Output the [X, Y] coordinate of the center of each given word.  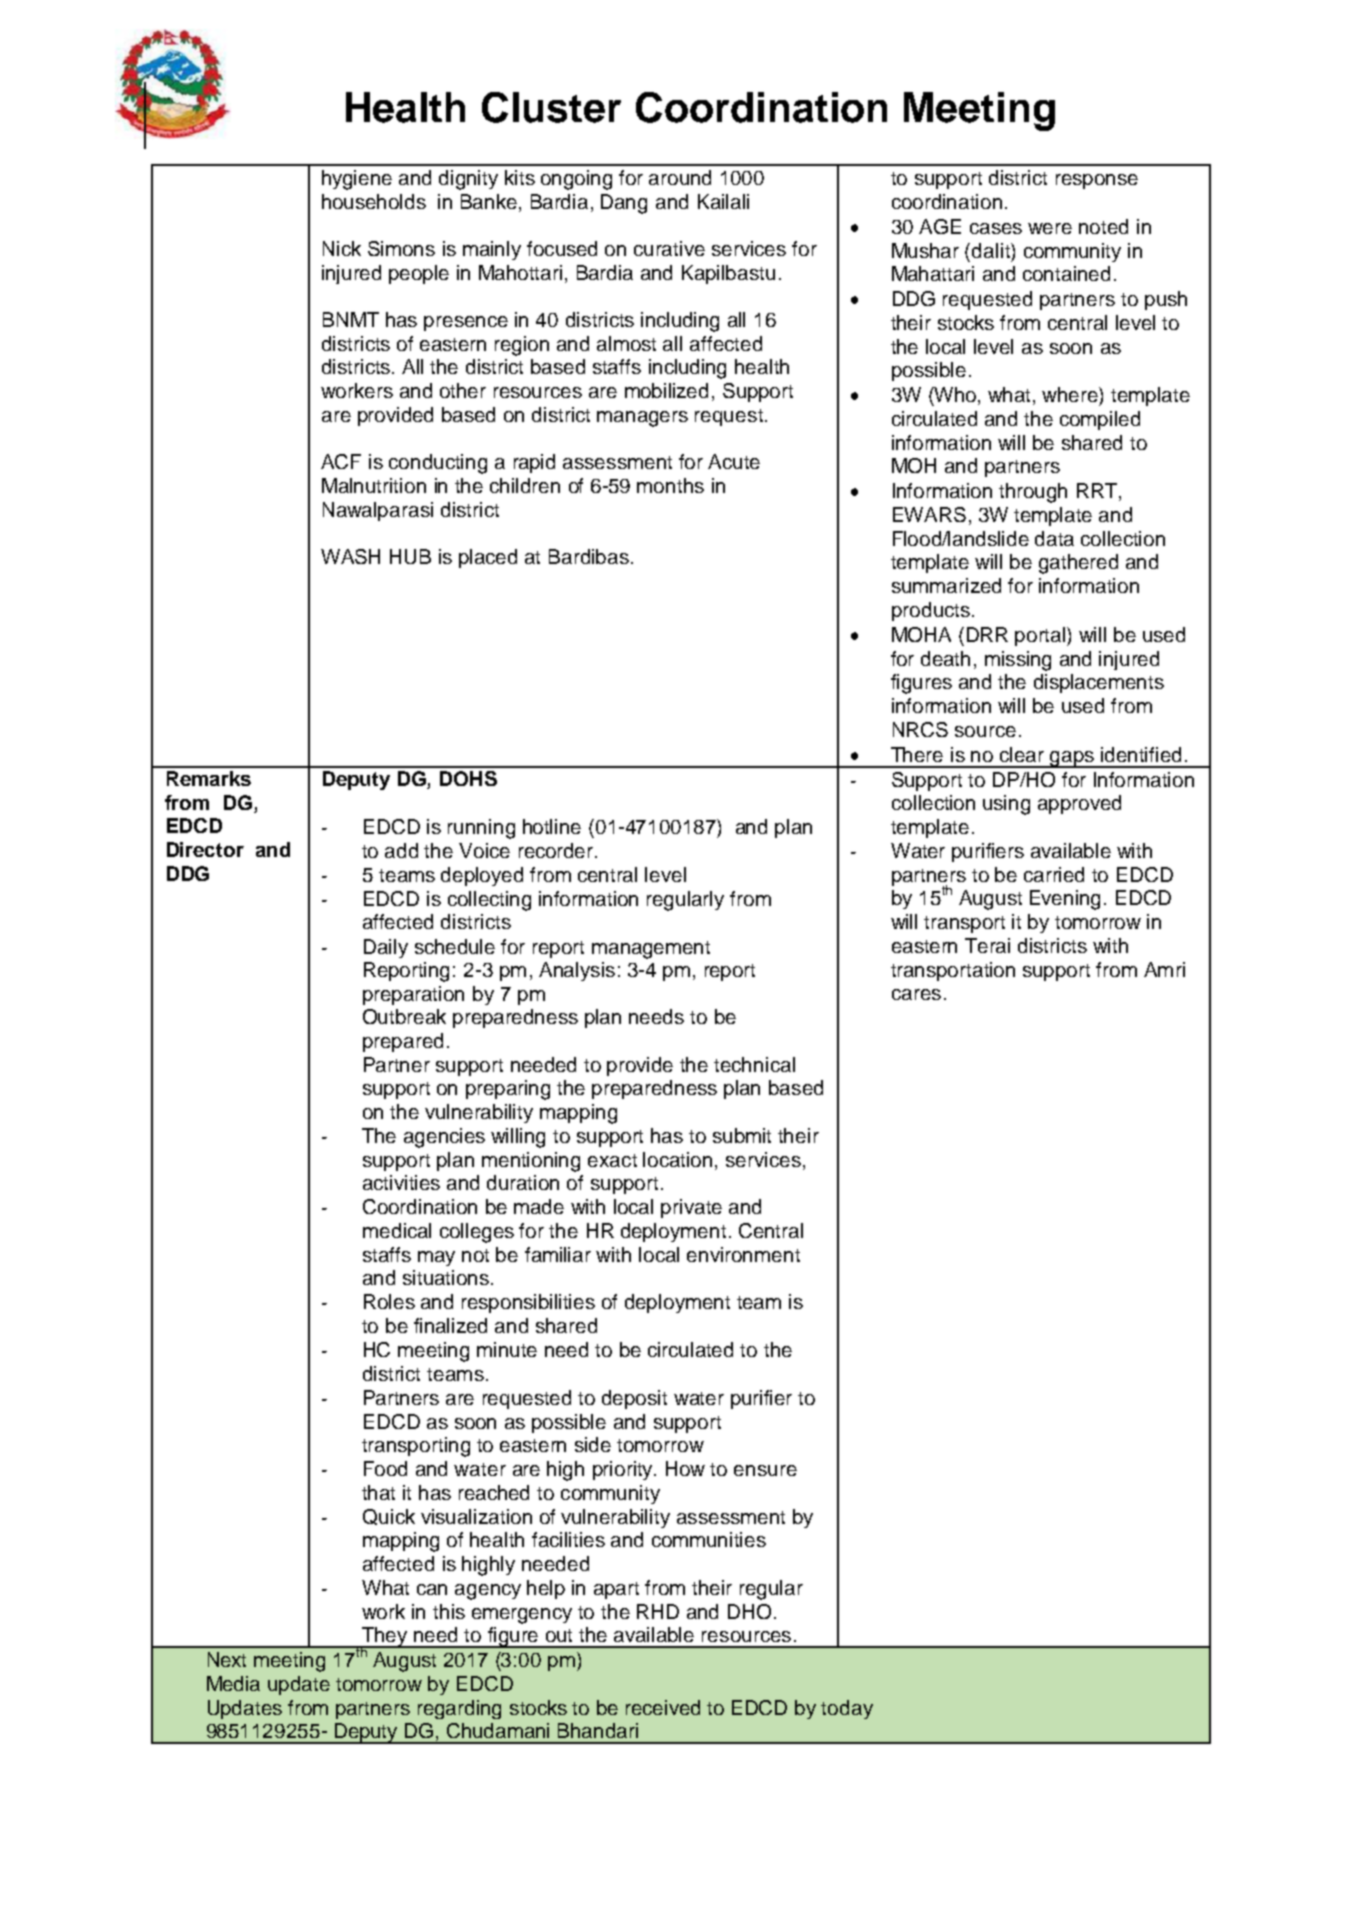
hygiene [357, 180]
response [1097, 181]
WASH [350, 556]
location [677, 1159]
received [663, 1707]
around [680, 177]
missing [1018, 661]
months [670, 485]
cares [916, 994]
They [385, 1638]
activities [401, 1182]
